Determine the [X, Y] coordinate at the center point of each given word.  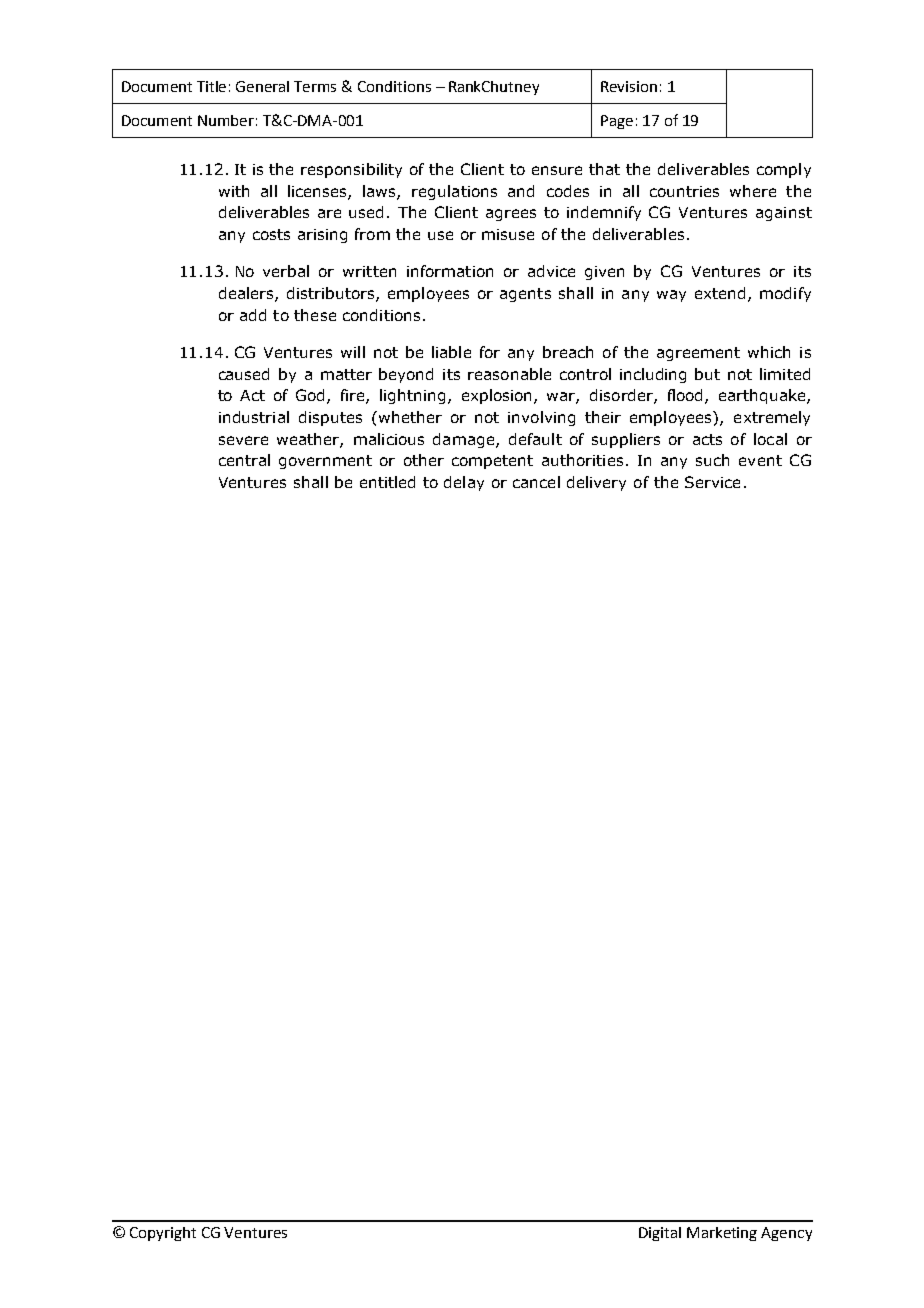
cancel [536, 482]
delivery [596, 483]
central [244, 460]
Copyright [163, 1234]
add [253, 315]
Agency [786, 1234]
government [325, 462]
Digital [660, 1234]
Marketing [722, 1234]
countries [684, 191]
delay [464, 483]
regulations [454, 192]
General [262, 86]
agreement [698, 354]
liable [451, 352]
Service [712, 482]
